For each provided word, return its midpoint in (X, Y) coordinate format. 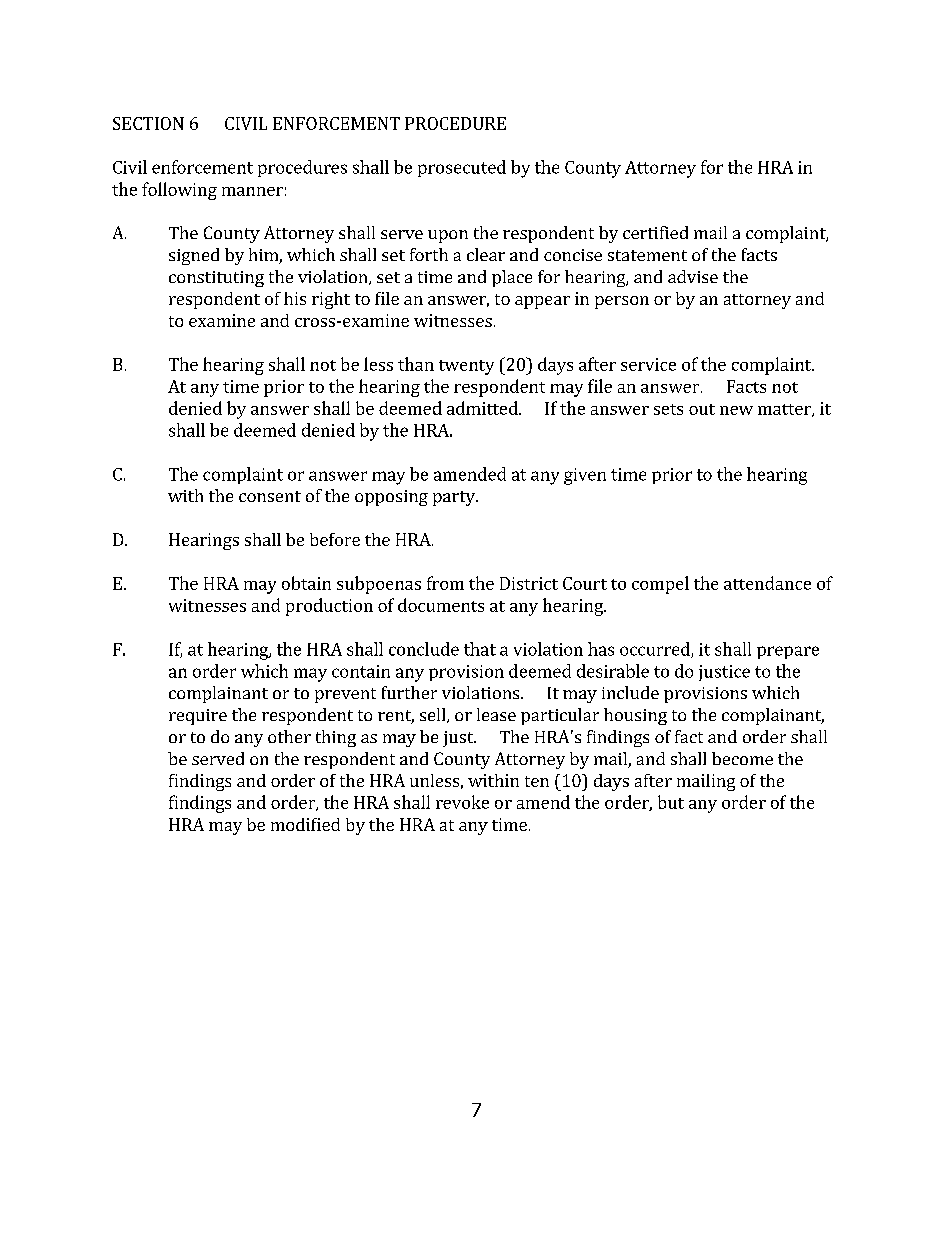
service (648, 364)
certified (655, 232)
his (295, 298)
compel (660, 585)
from (445, 583)
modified (305, 824)
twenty (466, 367)
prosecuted (462, 168)
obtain (306, 583)
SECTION (148, 123)
